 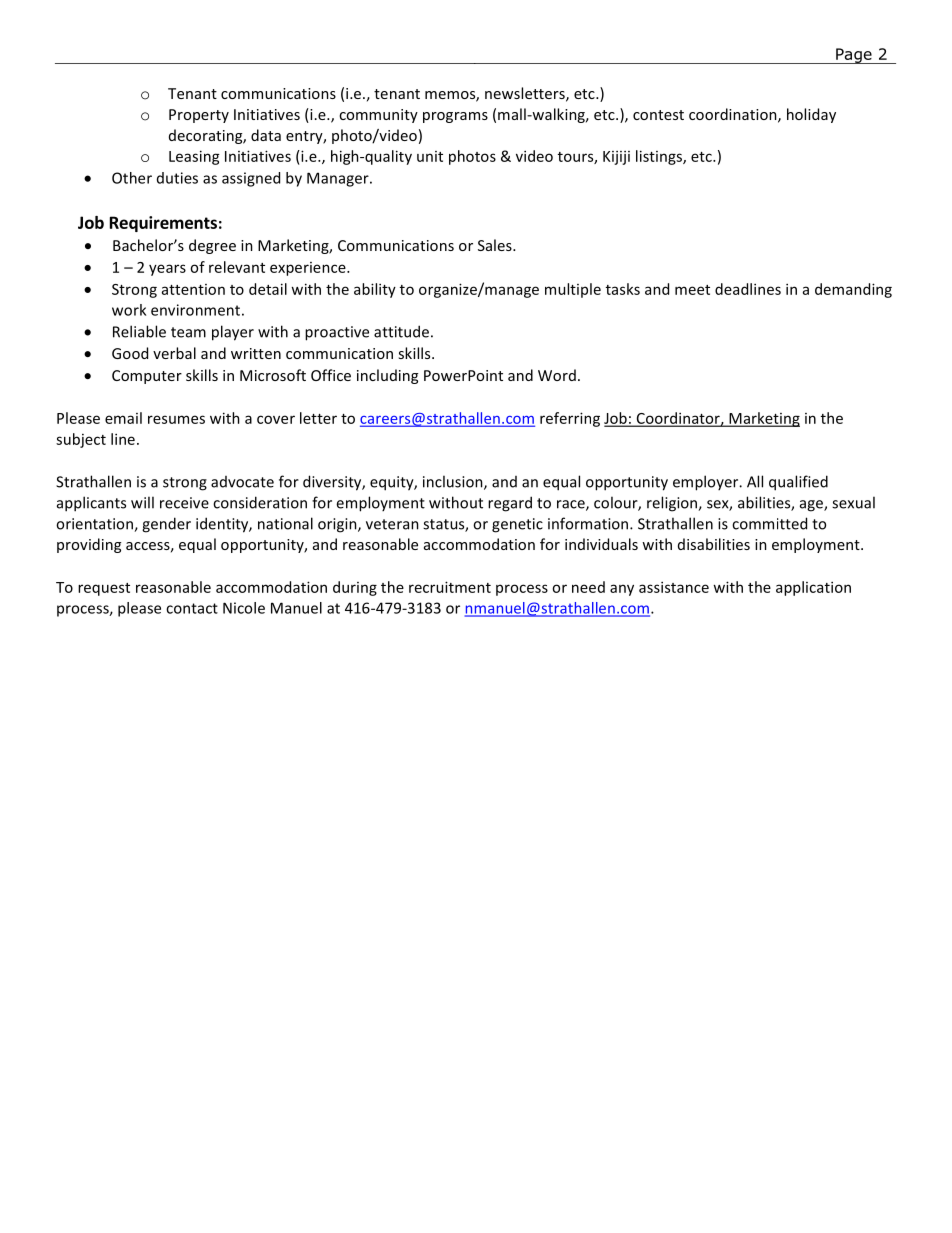 What do you see at coordinates (692, 290) in the screenshot?
I see `meet` at bounding box center [692, 290].
